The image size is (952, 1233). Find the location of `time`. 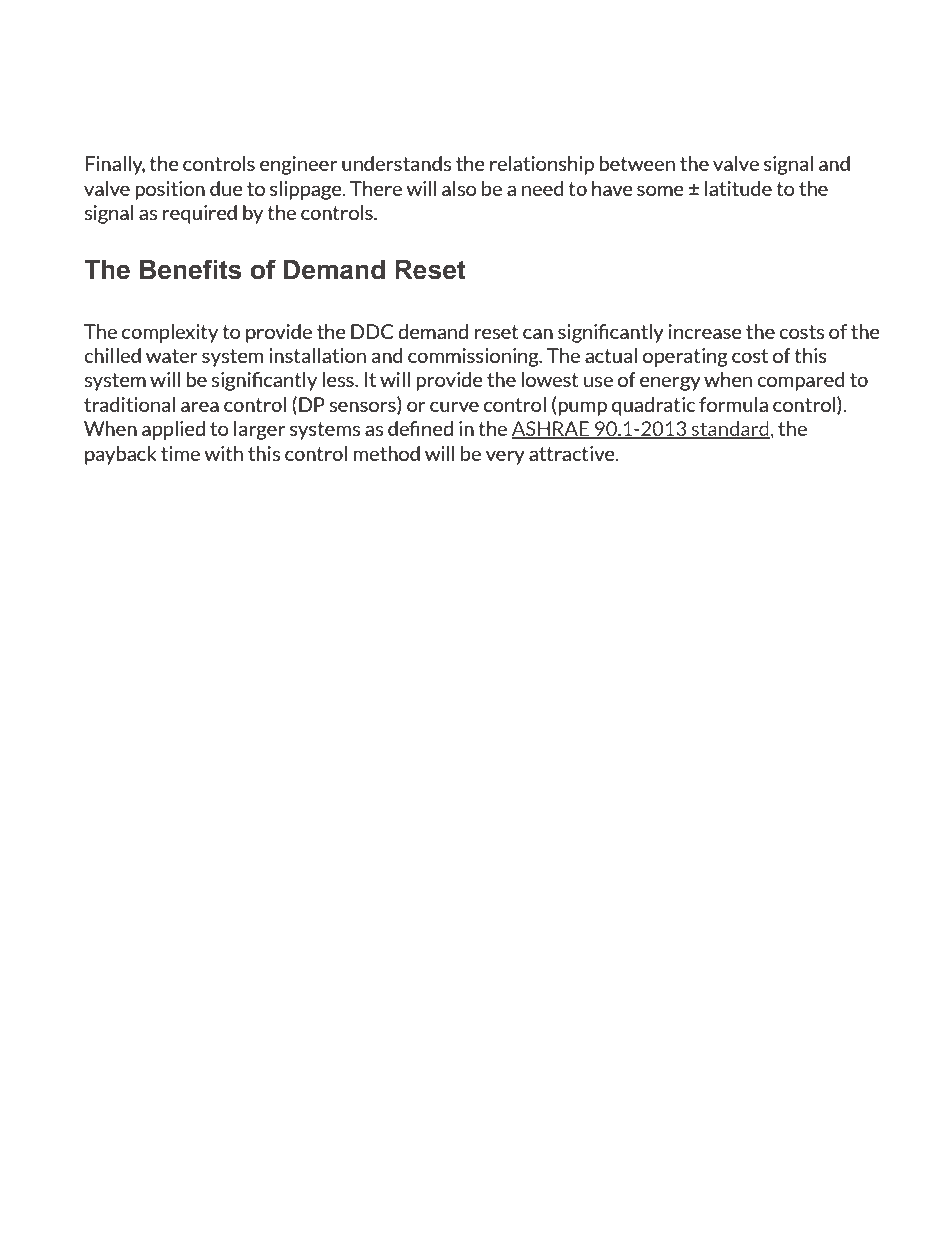

time is located at coordinates (180, 453).
